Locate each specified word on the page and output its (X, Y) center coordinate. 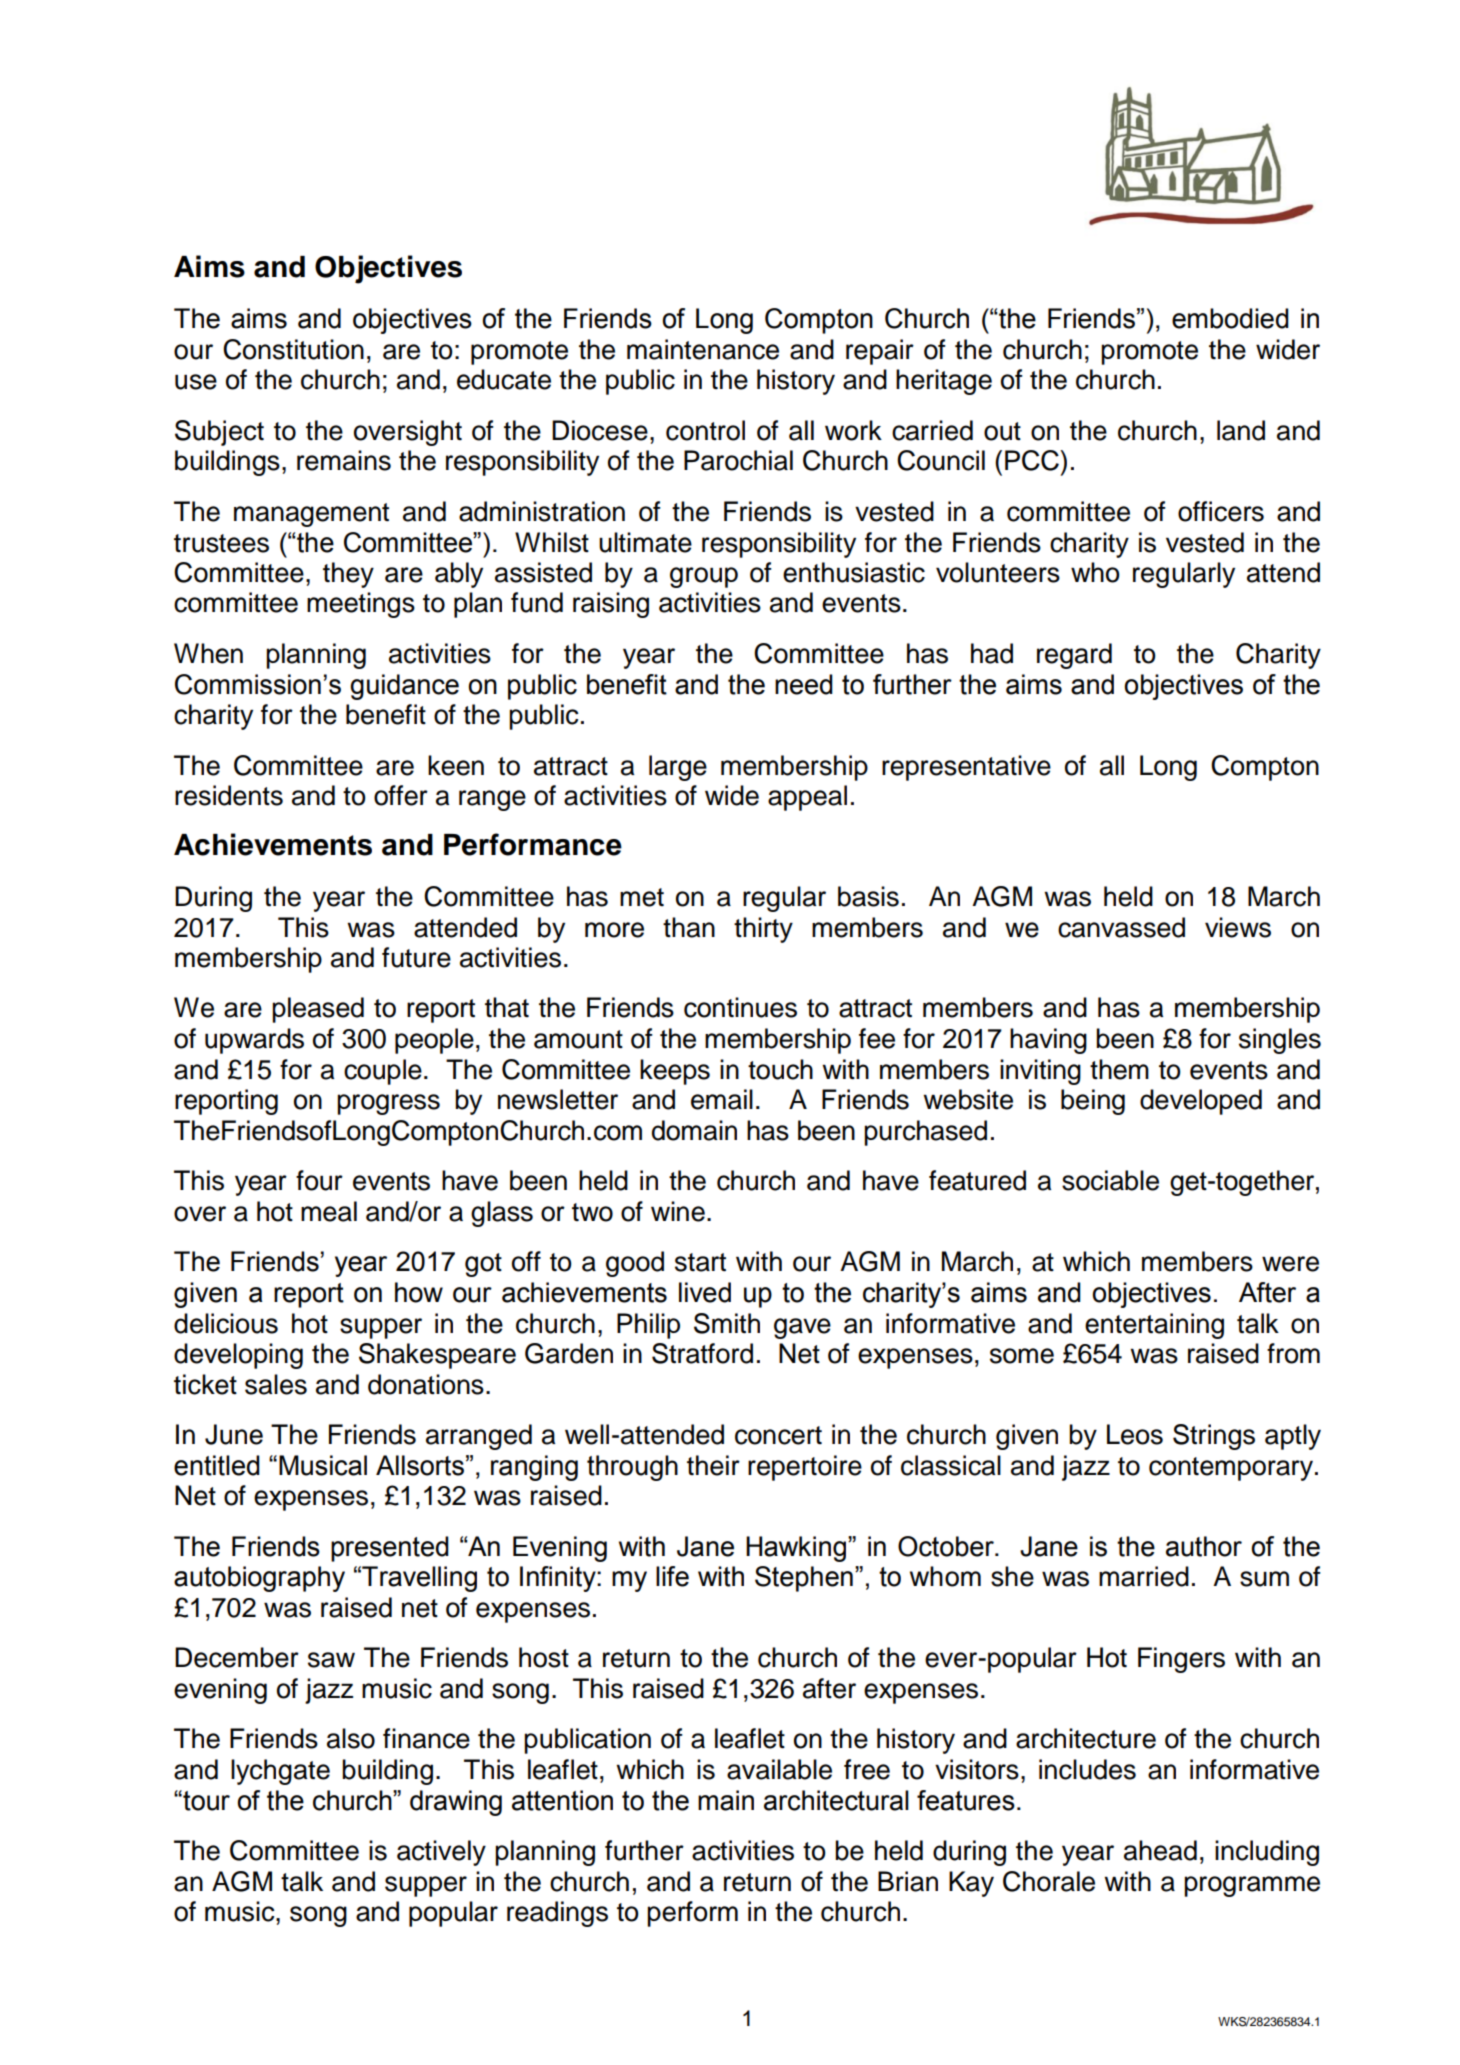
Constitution (293, 349)
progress (388, 1104)
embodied (1230, 318)
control (705, 430)
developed (1201, 1102)
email (722, 1099)
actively (441, 1853)
